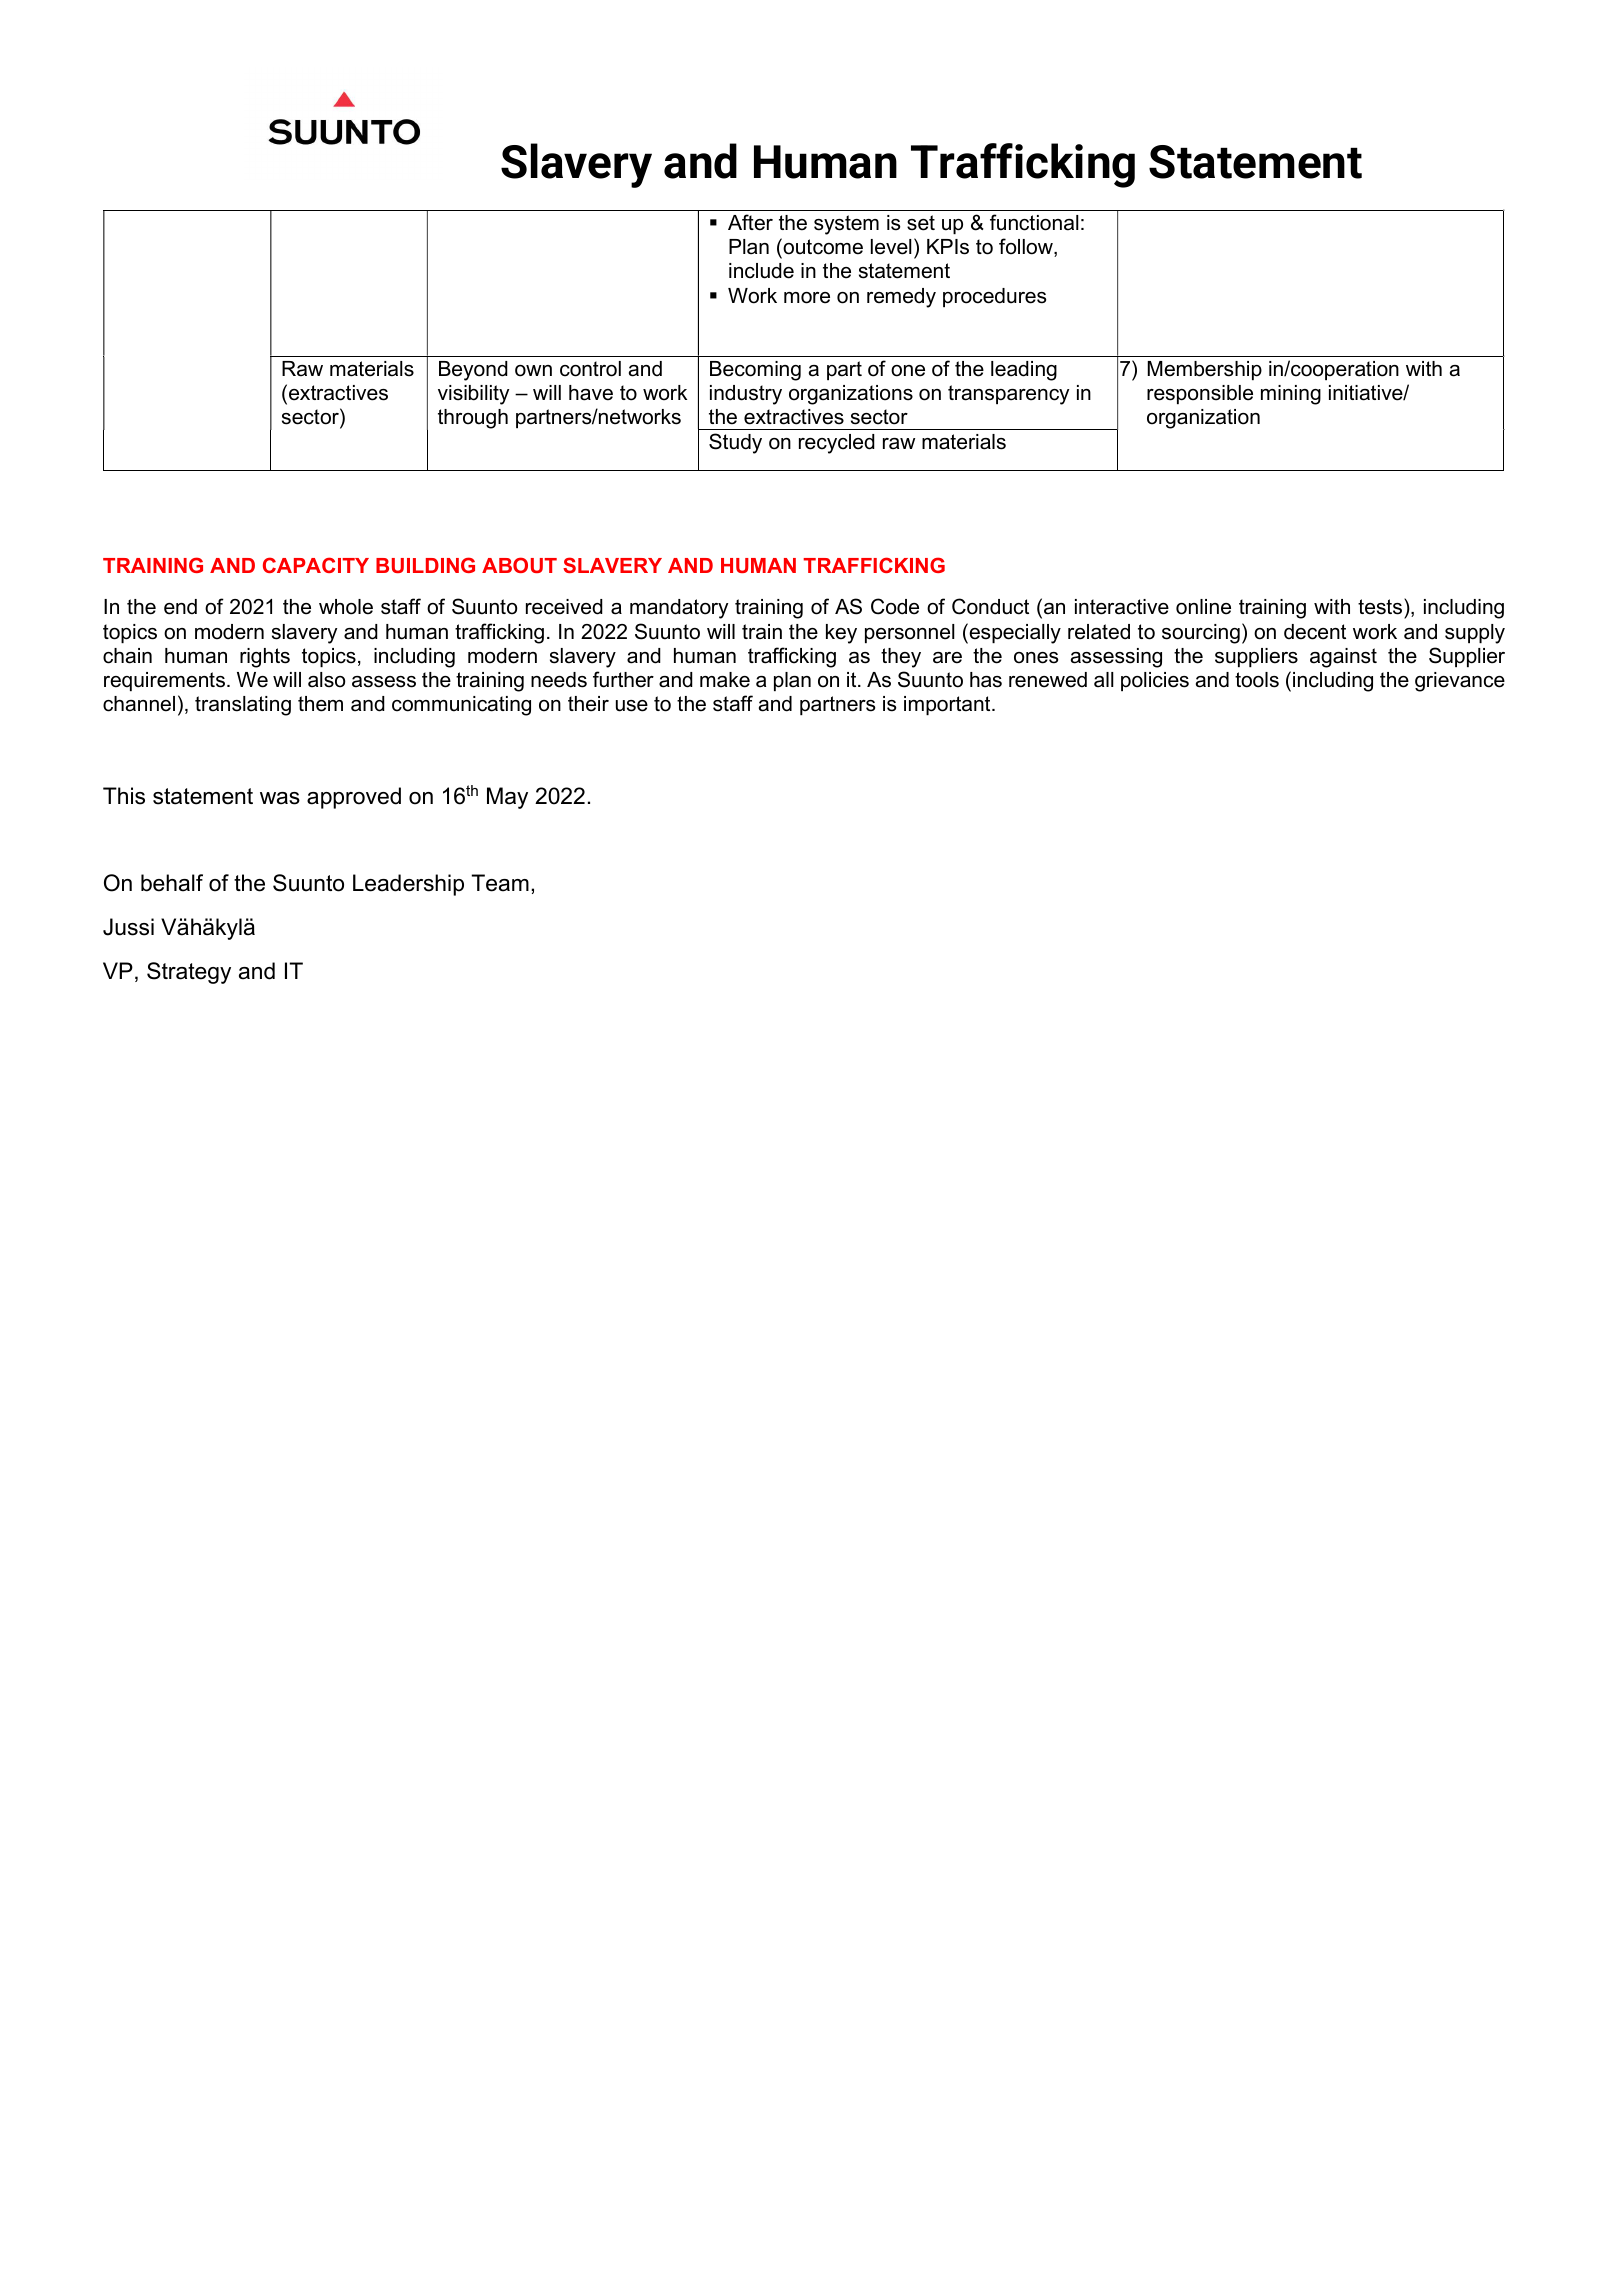  What do you see at coordinates (750, 222) in the screenshot?
I see `After` at bounding box center [750, 222].
